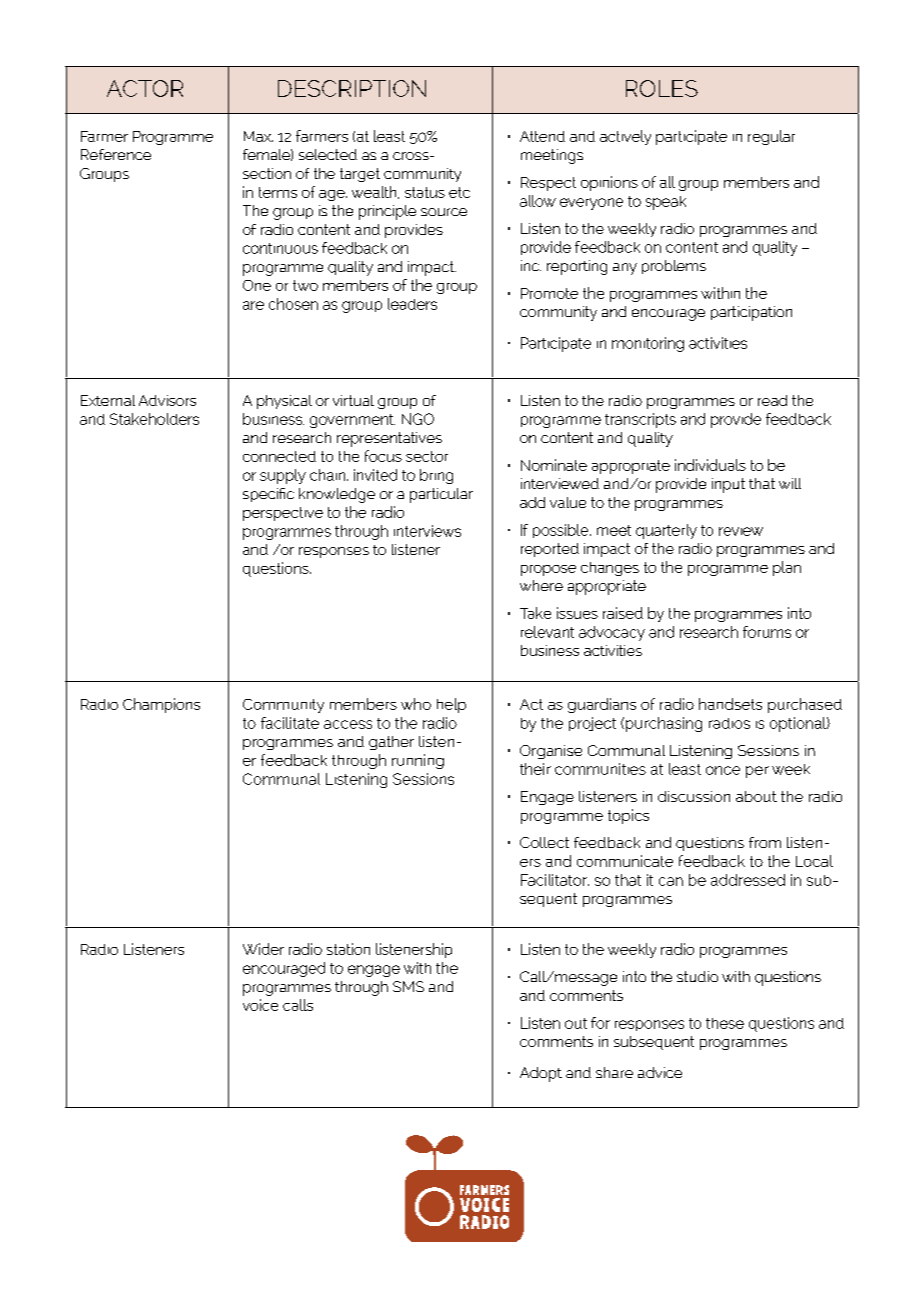 This page has height=1308, width=924. What do you see at coordinates (787, 568) in the page?
I see `plan` at bounding box center [787, 568].
